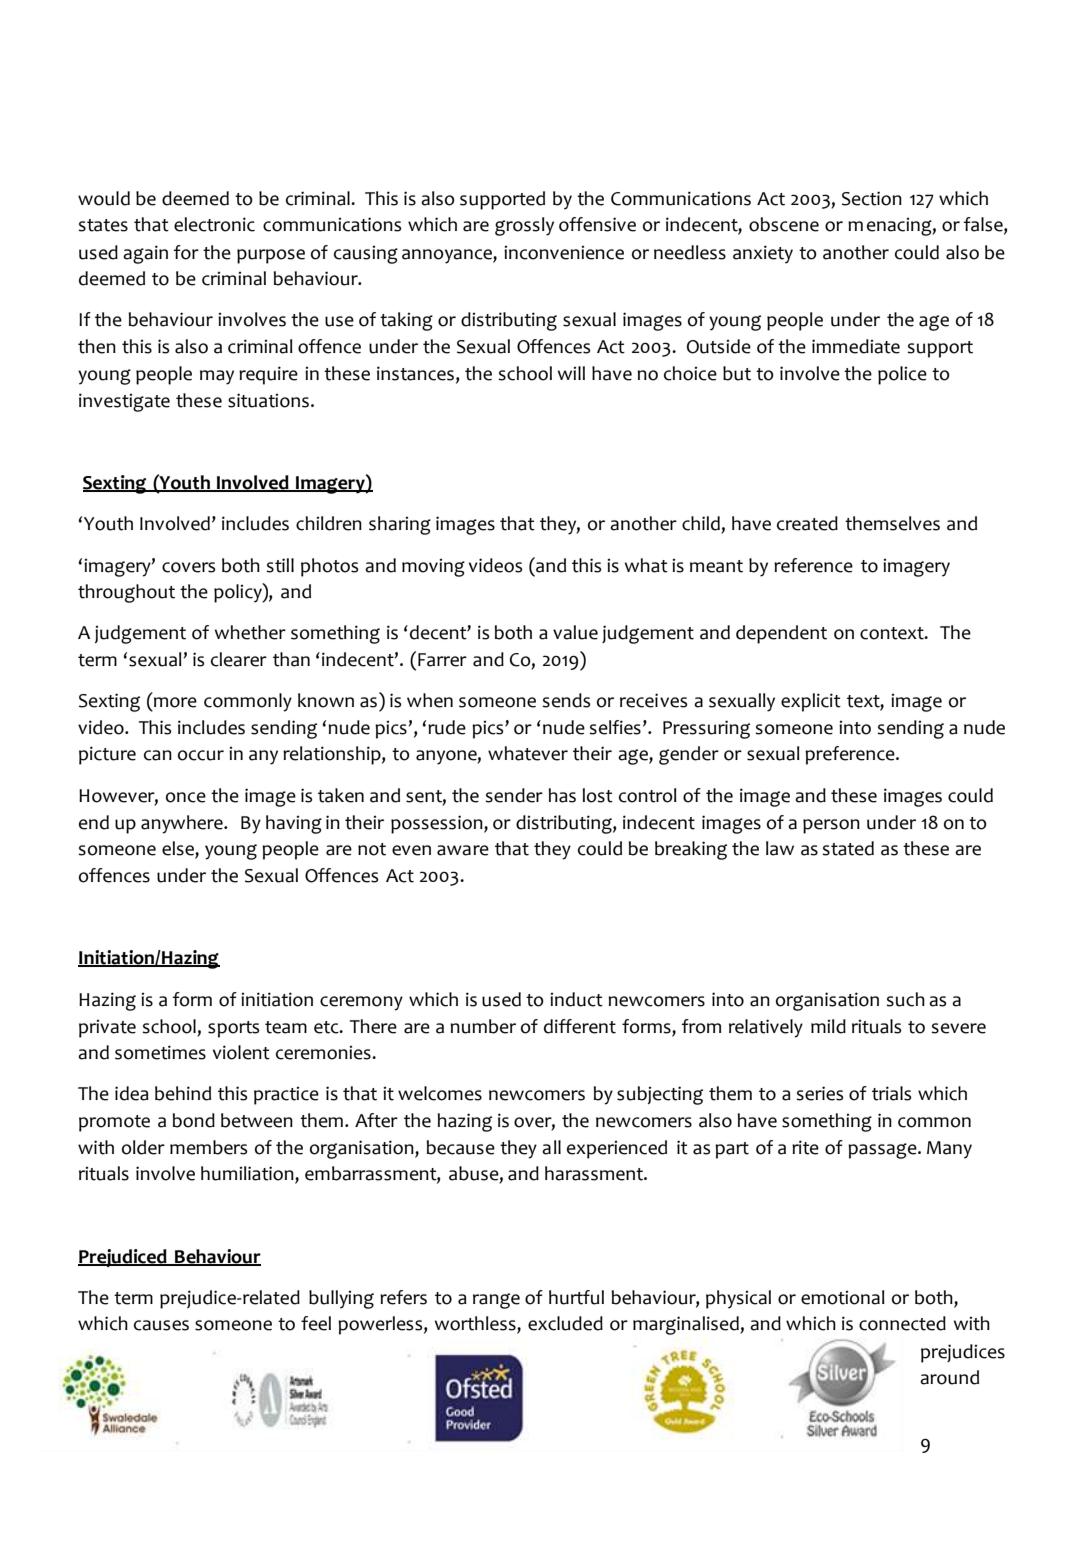 Image resolution: width=1092 pixels, height=1545 pixels. I want to click on person, so click(831, 826).
